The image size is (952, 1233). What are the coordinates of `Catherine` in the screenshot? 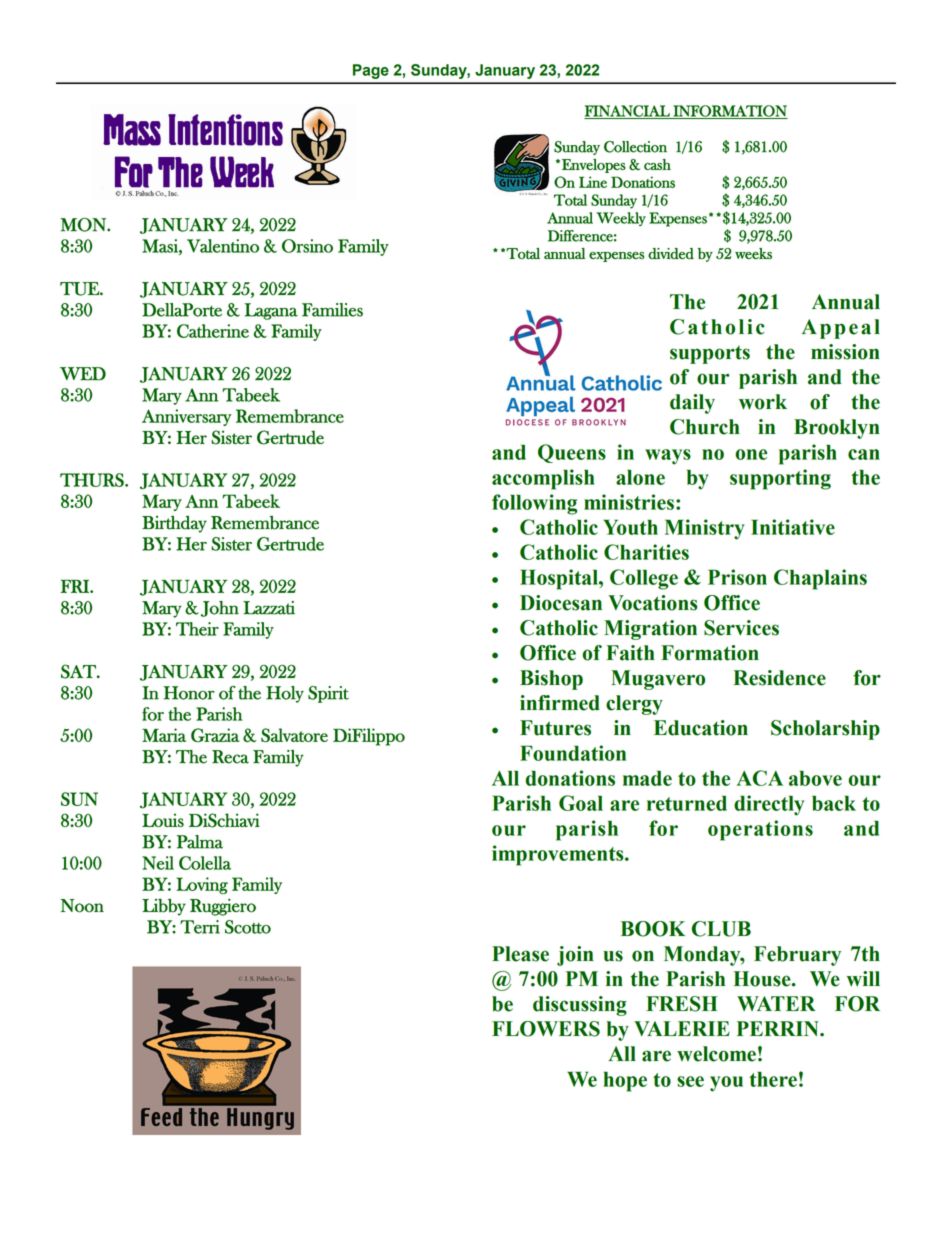 It's located at (213, 331).
